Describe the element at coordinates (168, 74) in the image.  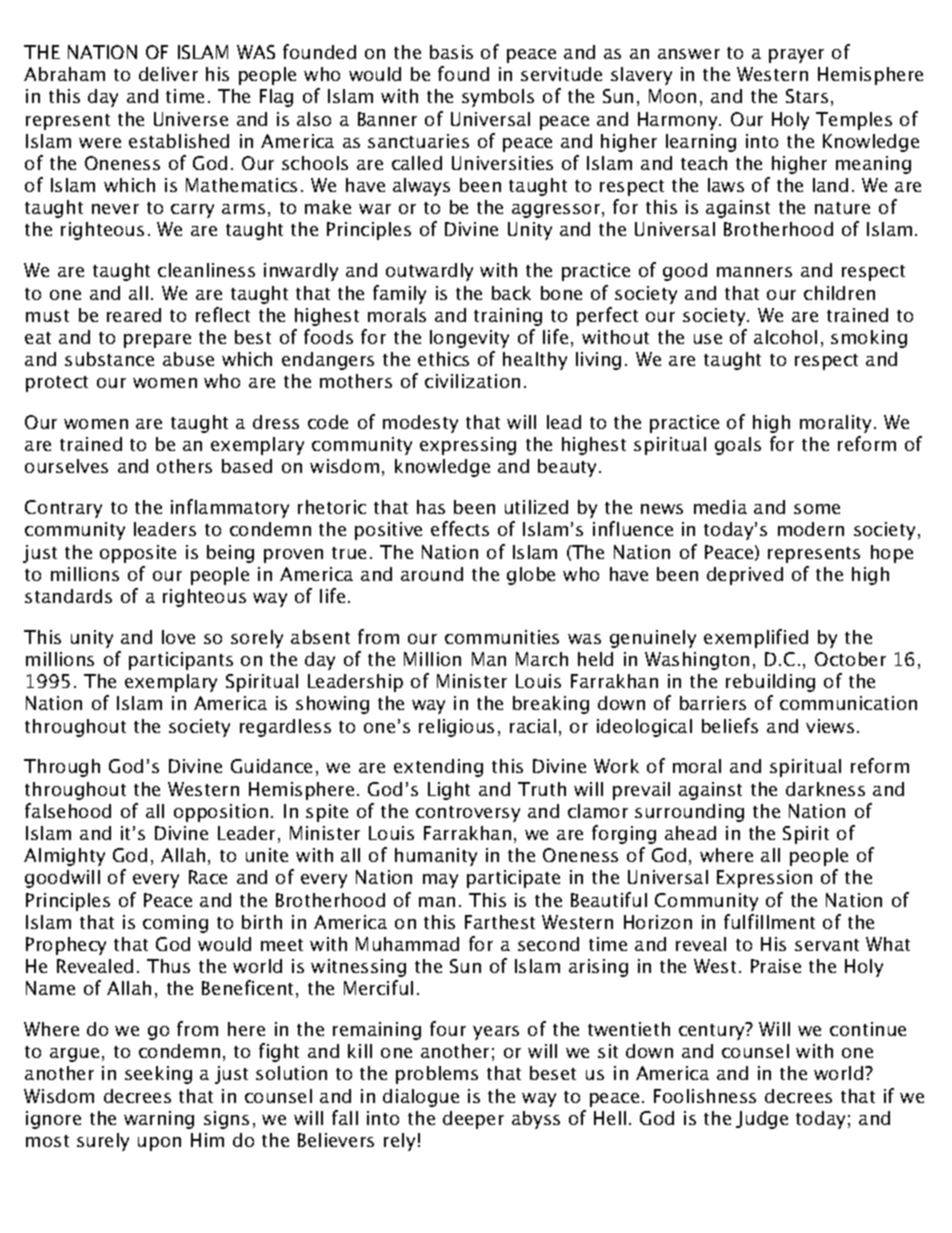
I see `deliver` at that location.
